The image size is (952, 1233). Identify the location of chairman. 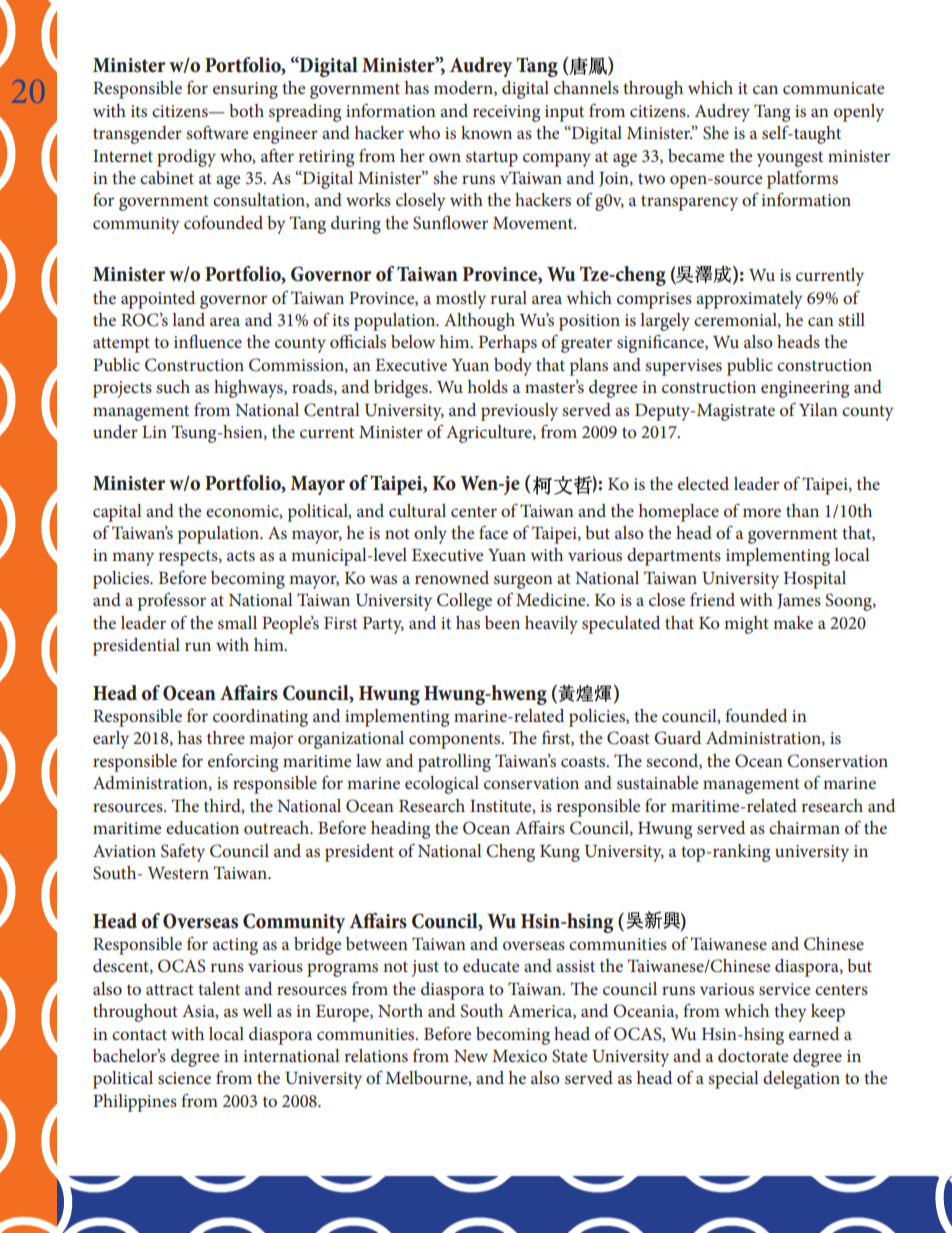
(804, 827).
